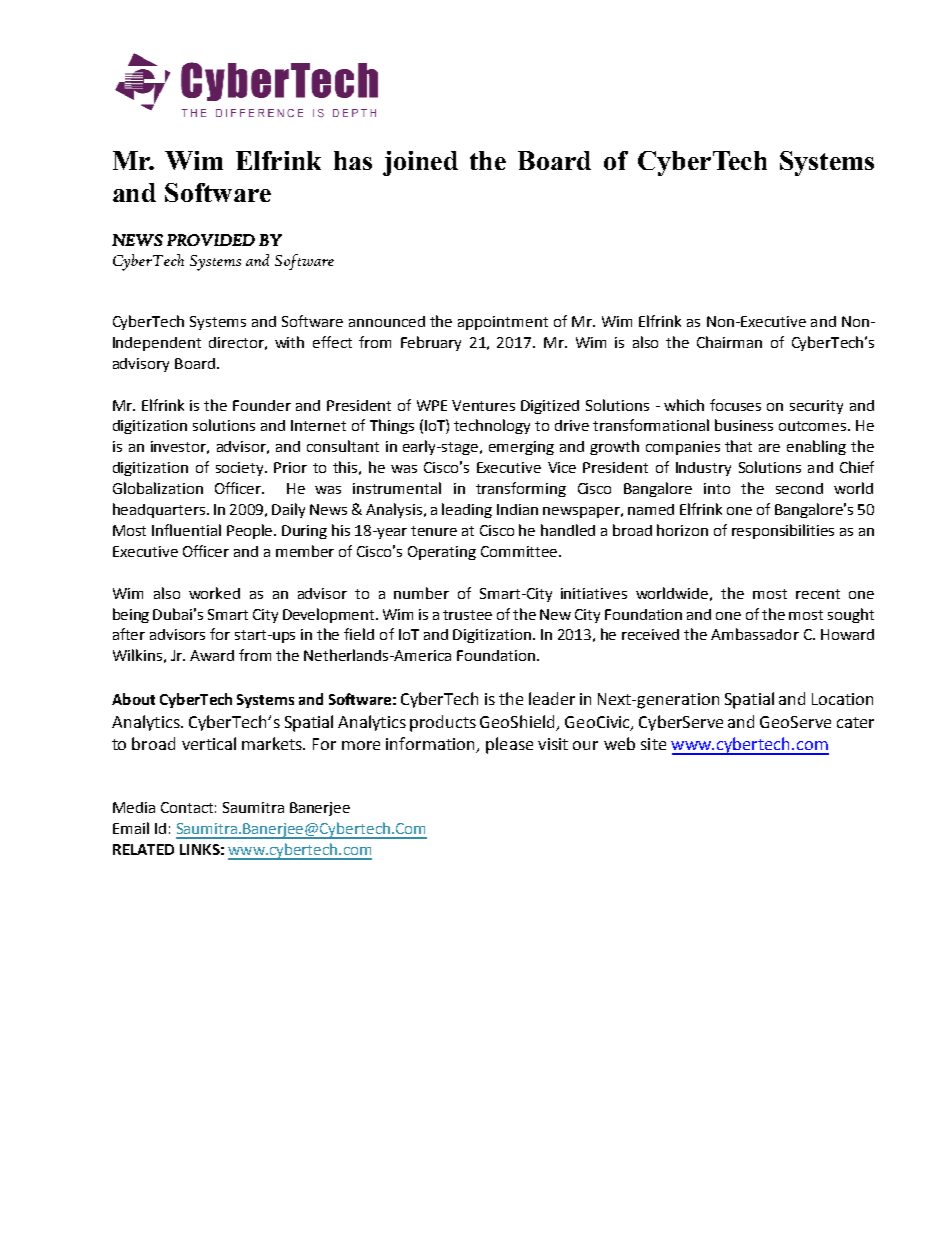 Image resolution: width=952 pixels, height=1233 pixels. I want to click on headquarters, so click(160, 510).
